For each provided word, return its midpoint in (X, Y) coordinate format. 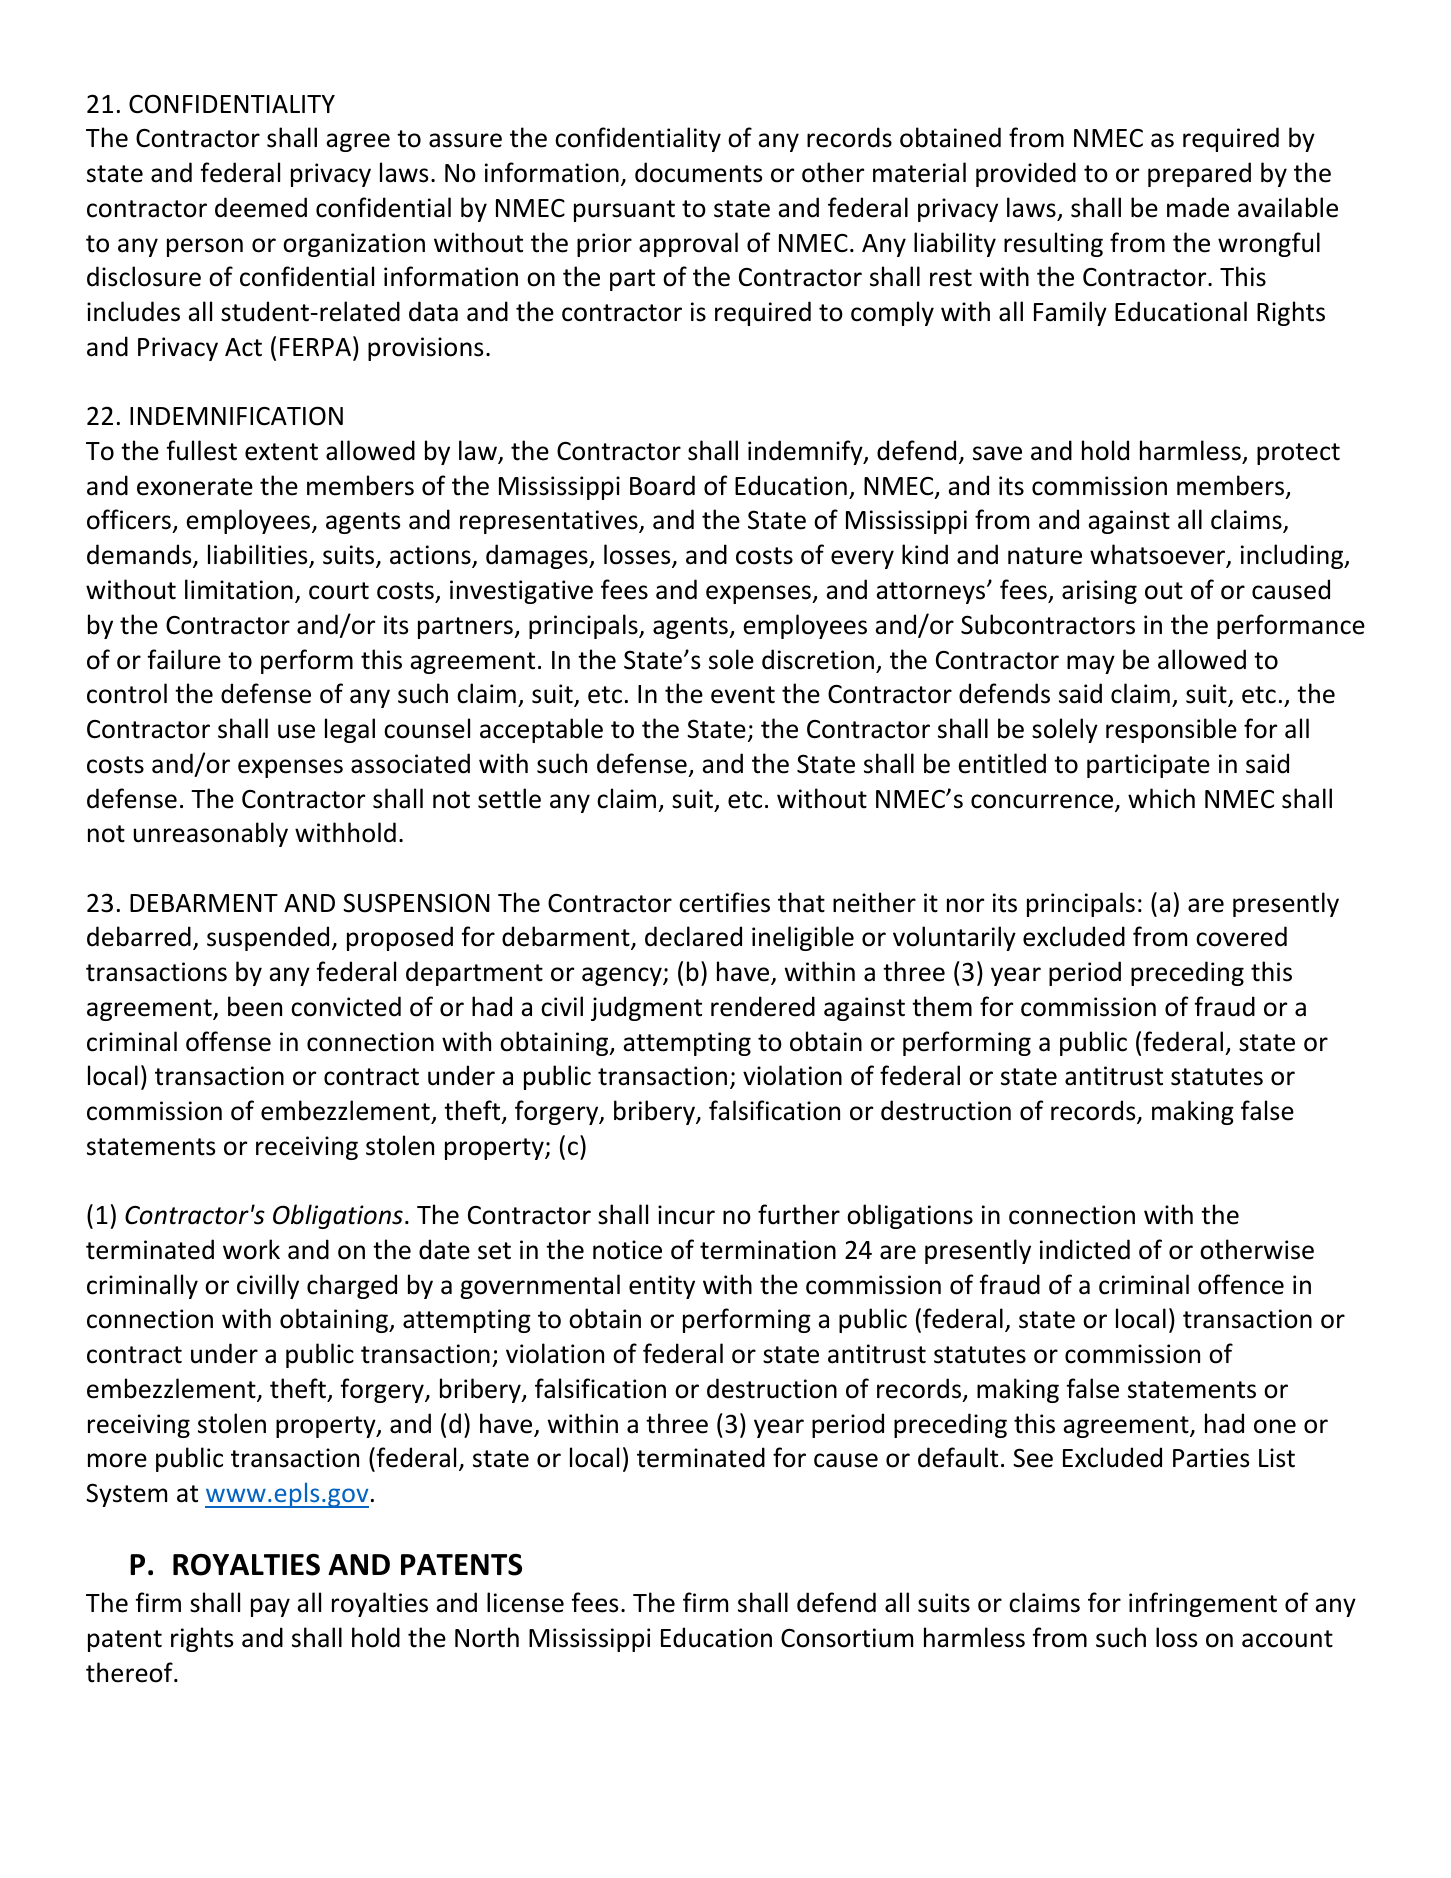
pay (270, 1607)
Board (662, 485)
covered (1241, 936)
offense (228, 1041)
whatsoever (1159, 555)
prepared (1199, 174)
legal (350, 730)
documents (698, 172)
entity (662, 1287)
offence (1241, 1284)
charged (352, 1286)
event (743, 695)
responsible (1171, 730)
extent (281, 452)
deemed (261, 207)
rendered (763, 1006)
